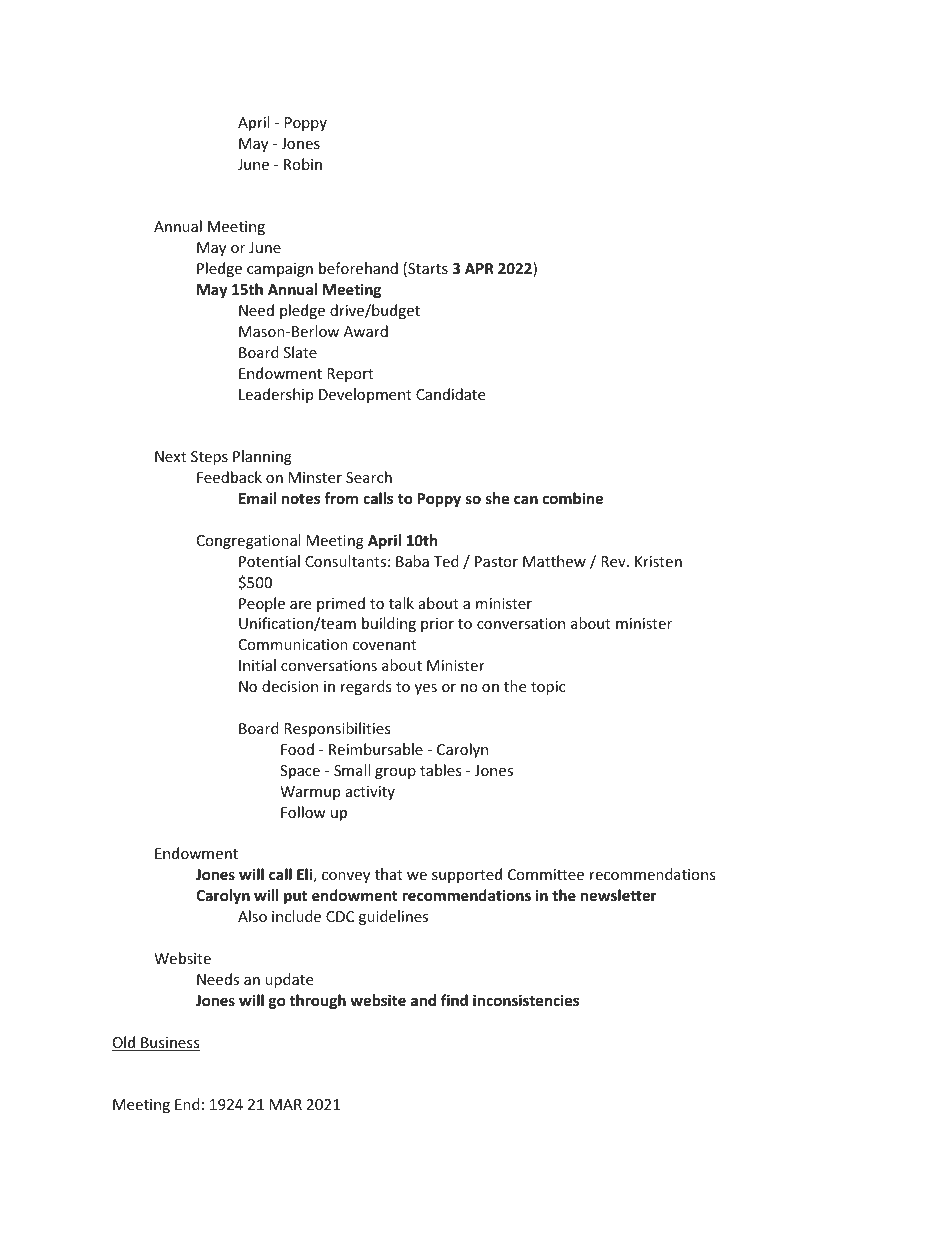 The height and width of the screenshot is (1233, 952). What do you see at coordinates (548, 688) in the screenshot?
I see `topic` at bounding box center [548, 688].
